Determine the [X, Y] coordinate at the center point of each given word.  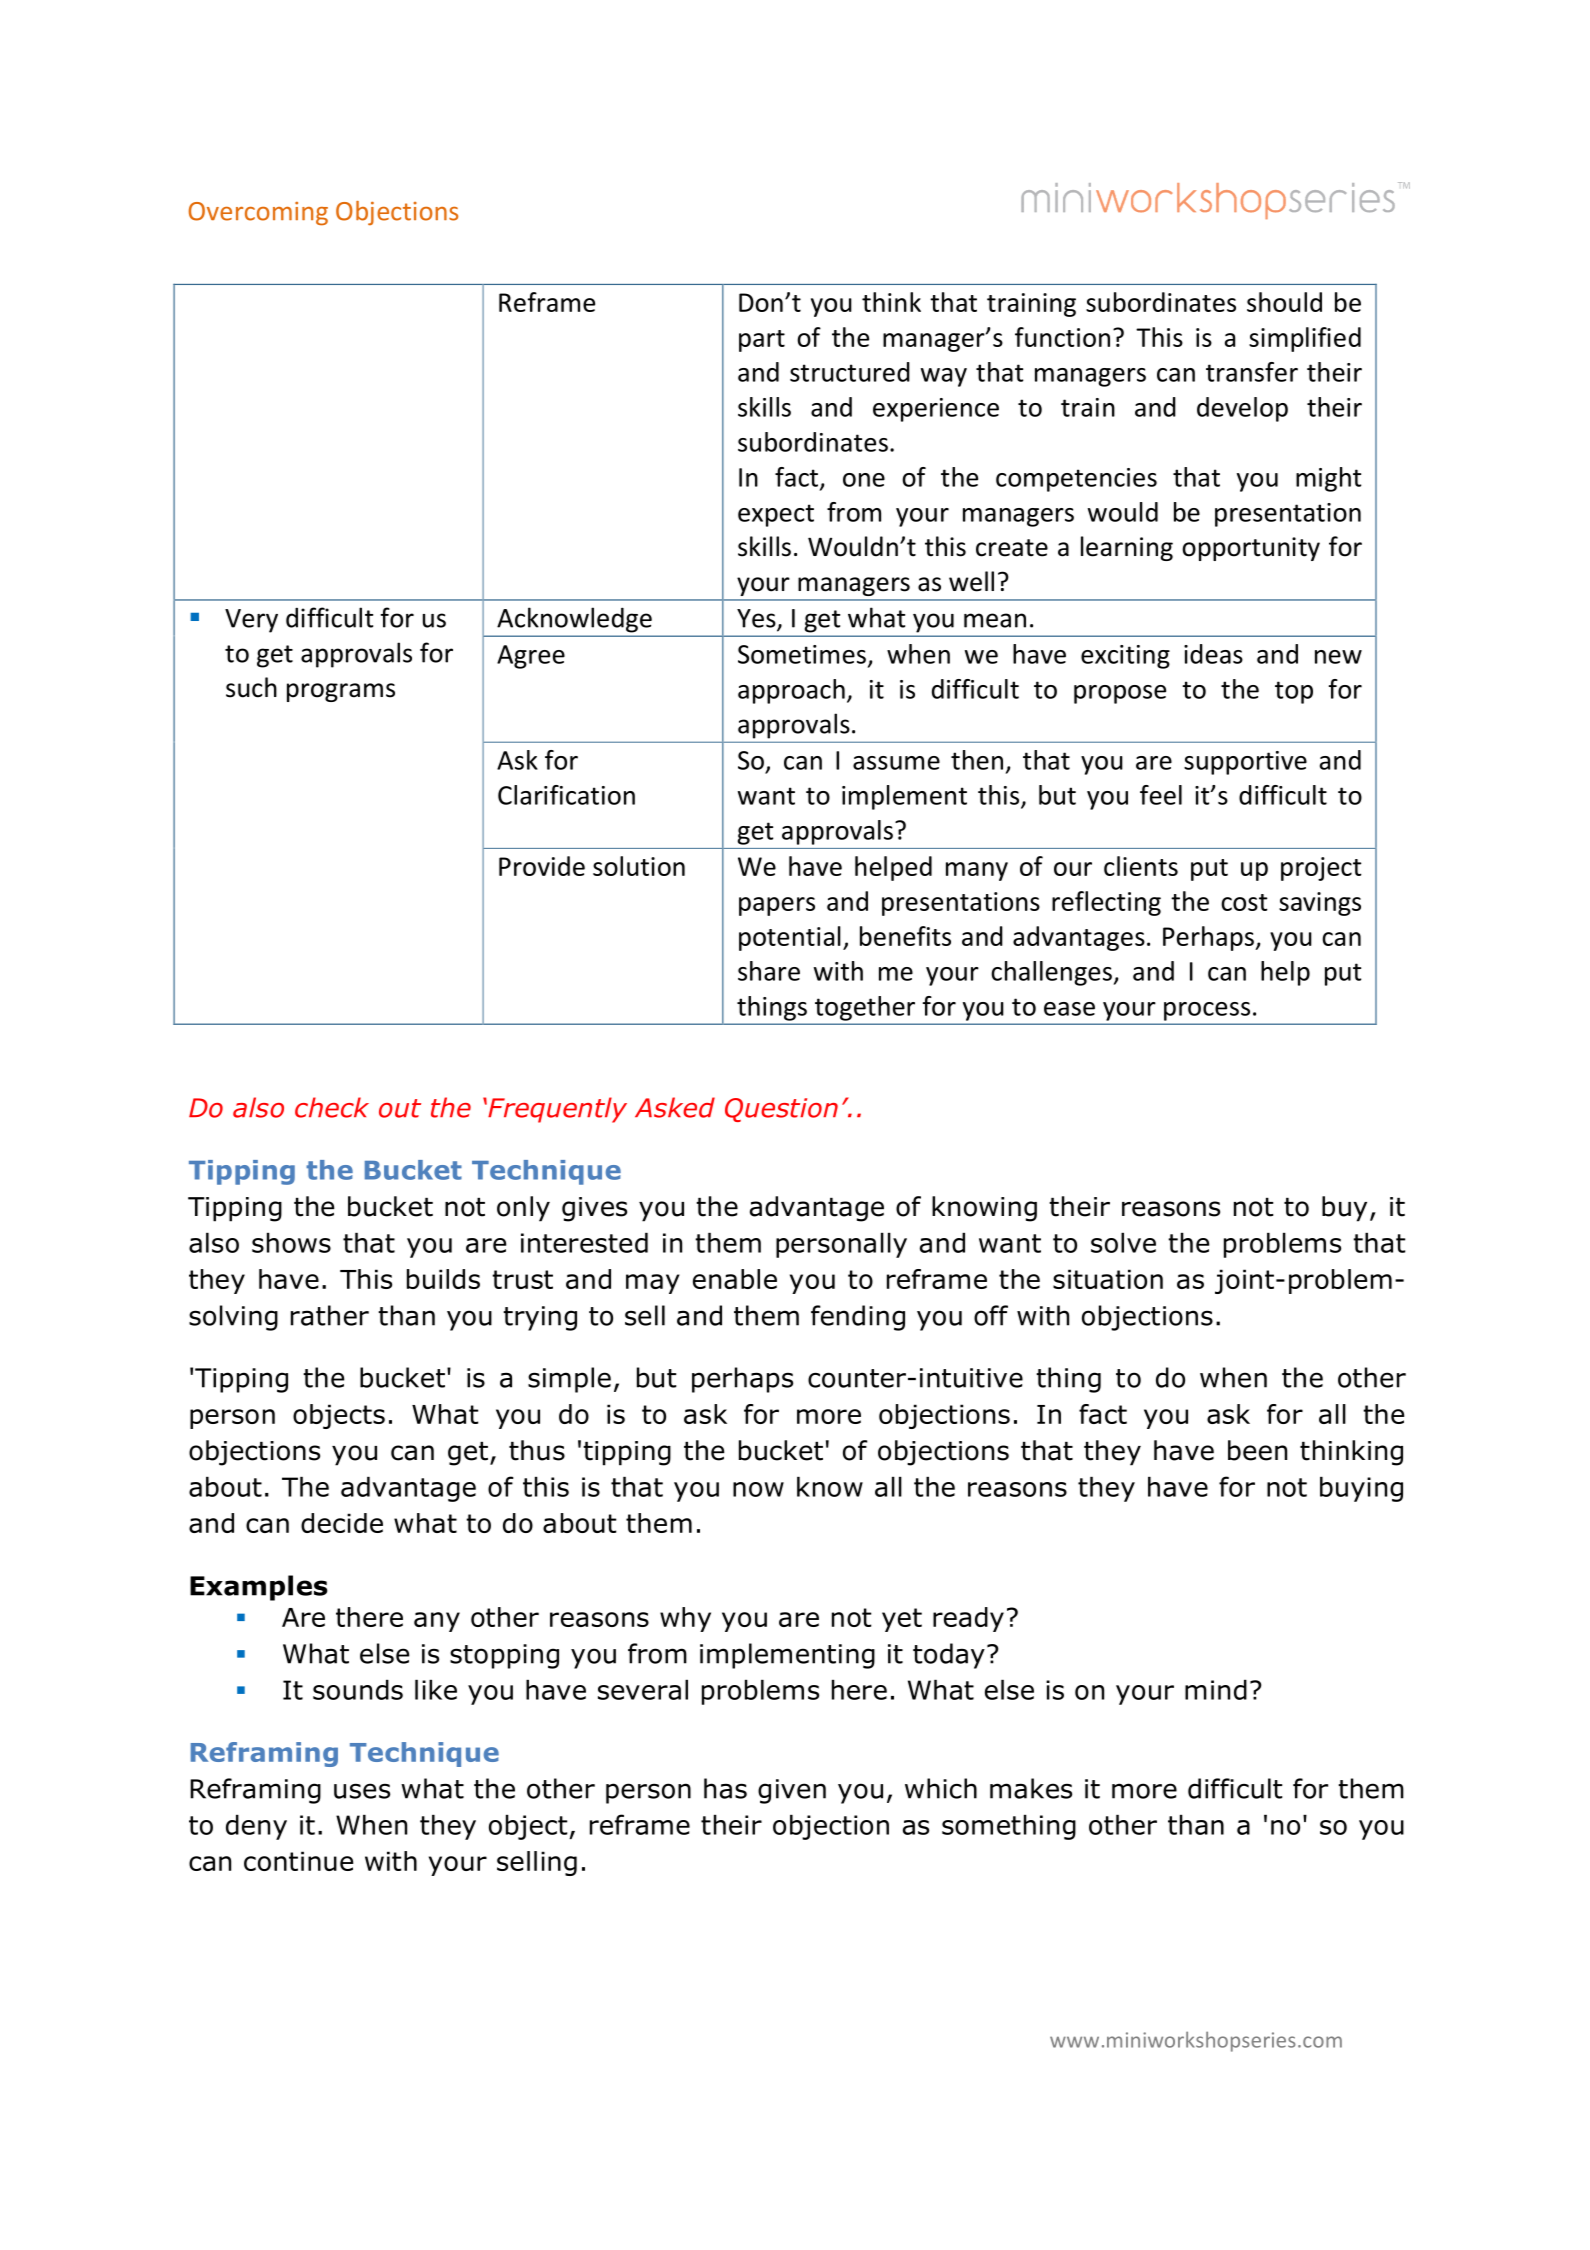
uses [362, 1791]
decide [342, 1523]
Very [251, 621]
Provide [542, 866]
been [1257, 1450]
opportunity [1251, 549]
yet [902, 1620]
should [1284, 302]
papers [777, 906]
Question [781, 1110]
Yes [757, 619]
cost [1244, 902]
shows [291, 1243]
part [762, 341]
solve [1123, 1243]
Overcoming [258, 214]
